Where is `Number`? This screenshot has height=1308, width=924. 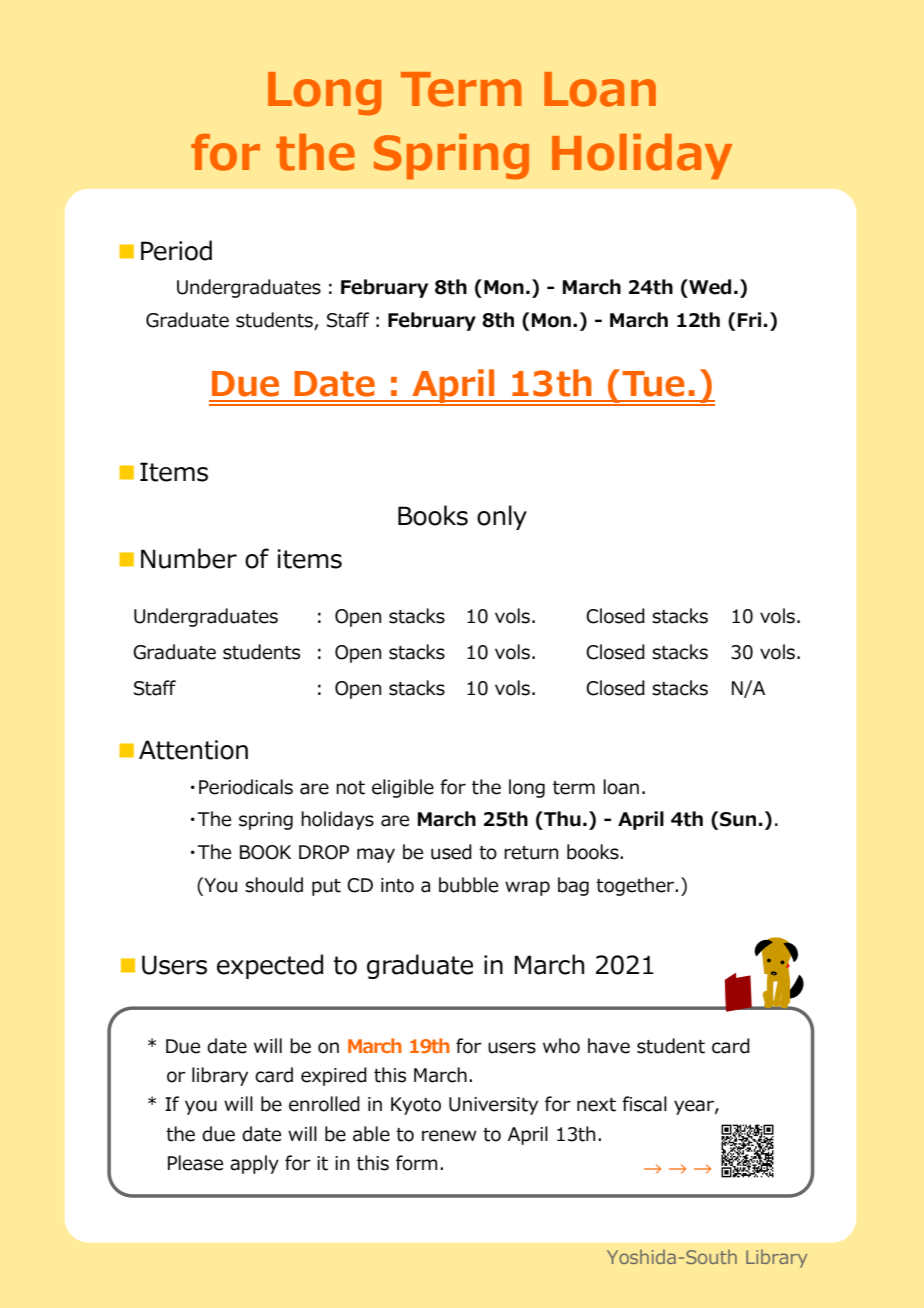
Number is located at coordinates (189, 558).
